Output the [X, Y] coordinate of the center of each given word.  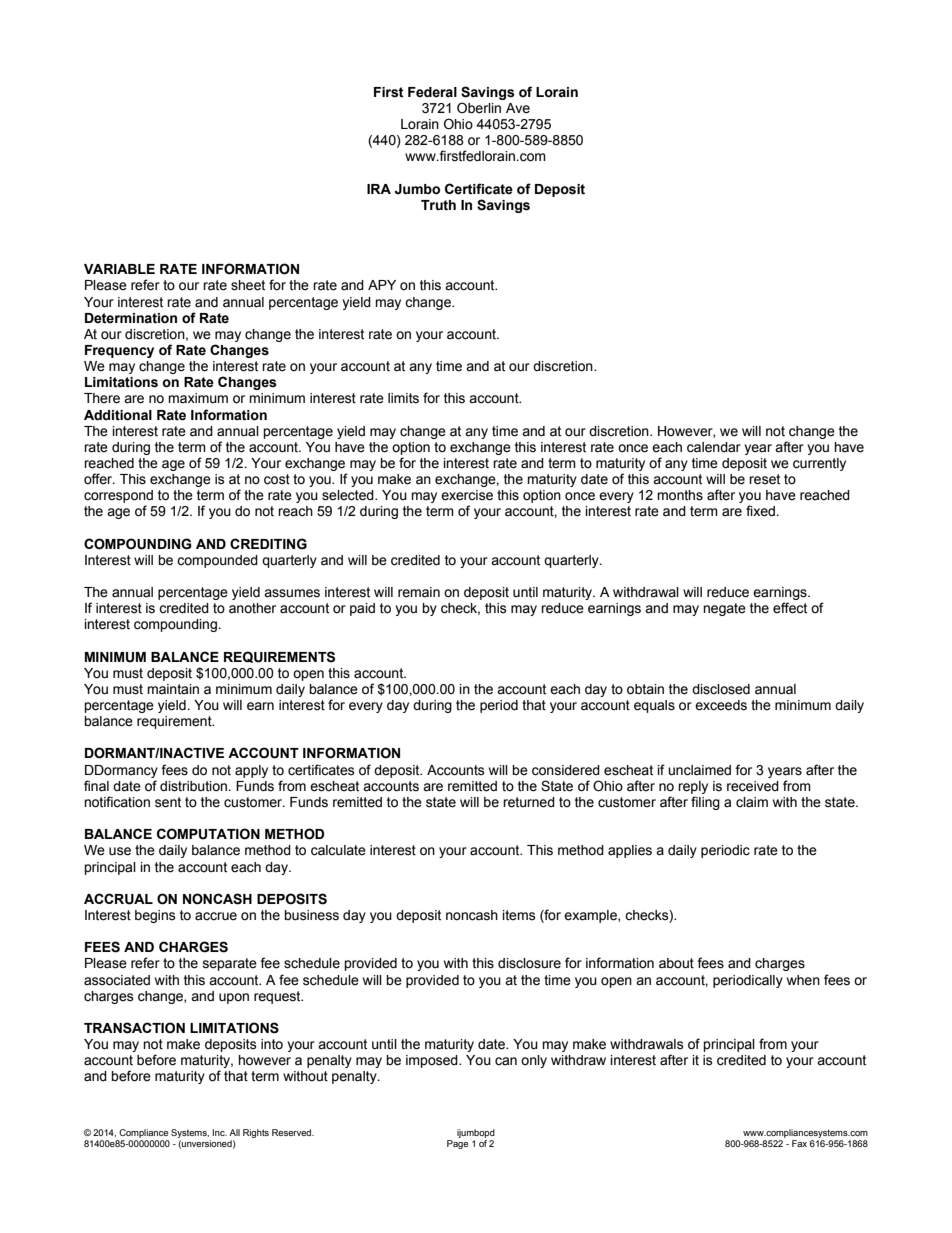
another [252, 608]
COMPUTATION [208, 834]
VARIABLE [119, 269]
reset [764, 479]
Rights [256, 1133]
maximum [198, 398]
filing [705, 803]
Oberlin [479, 108]
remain [419, 592]
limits [403, 398]
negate [724, 609]
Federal [432, 92]
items [519, 915]
